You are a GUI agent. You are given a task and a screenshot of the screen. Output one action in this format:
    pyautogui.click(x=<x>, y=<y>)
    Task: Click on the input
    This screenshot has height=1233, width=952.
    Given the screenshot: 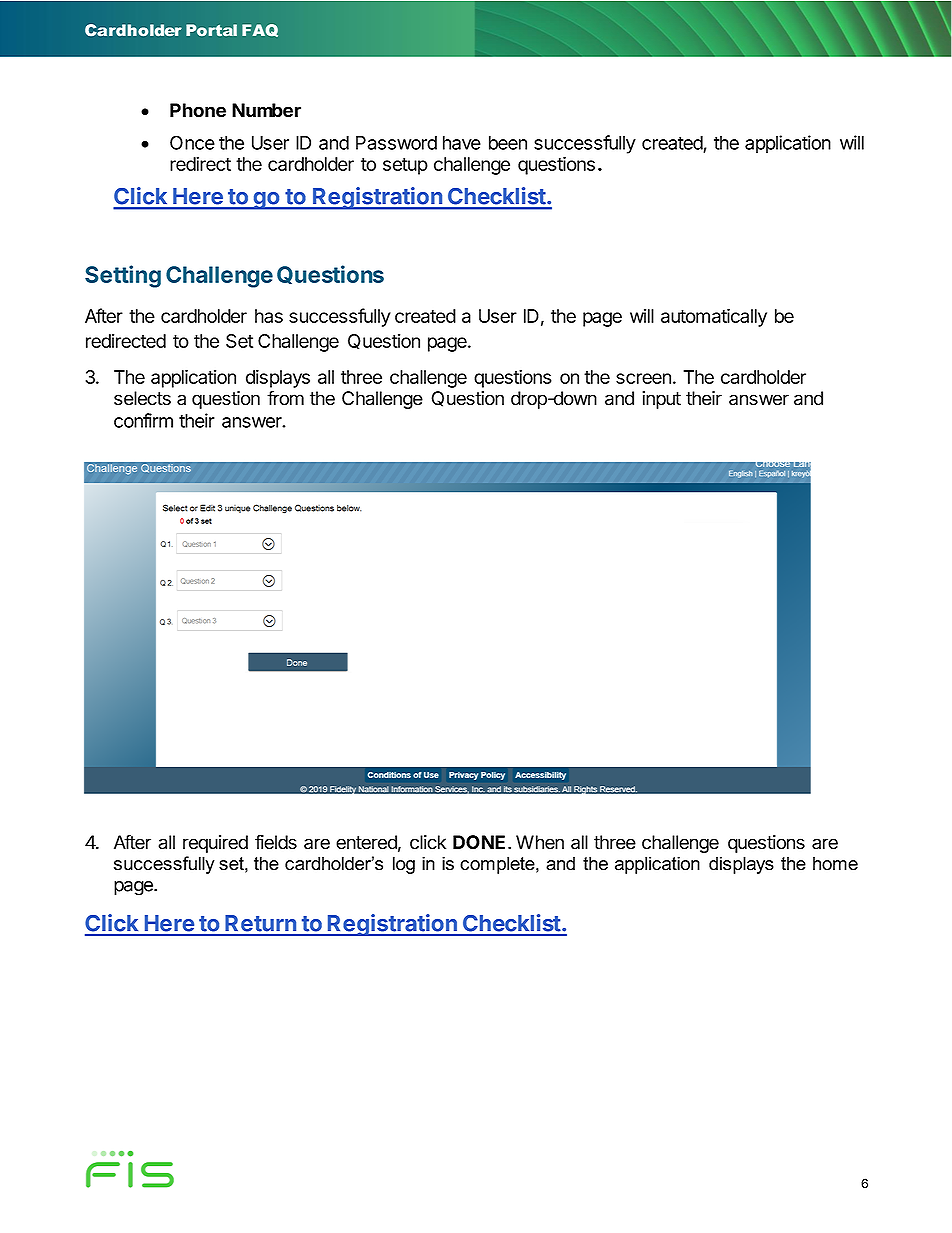 What is the action you would take?
    pyautogui.click(x=661, y=400)
